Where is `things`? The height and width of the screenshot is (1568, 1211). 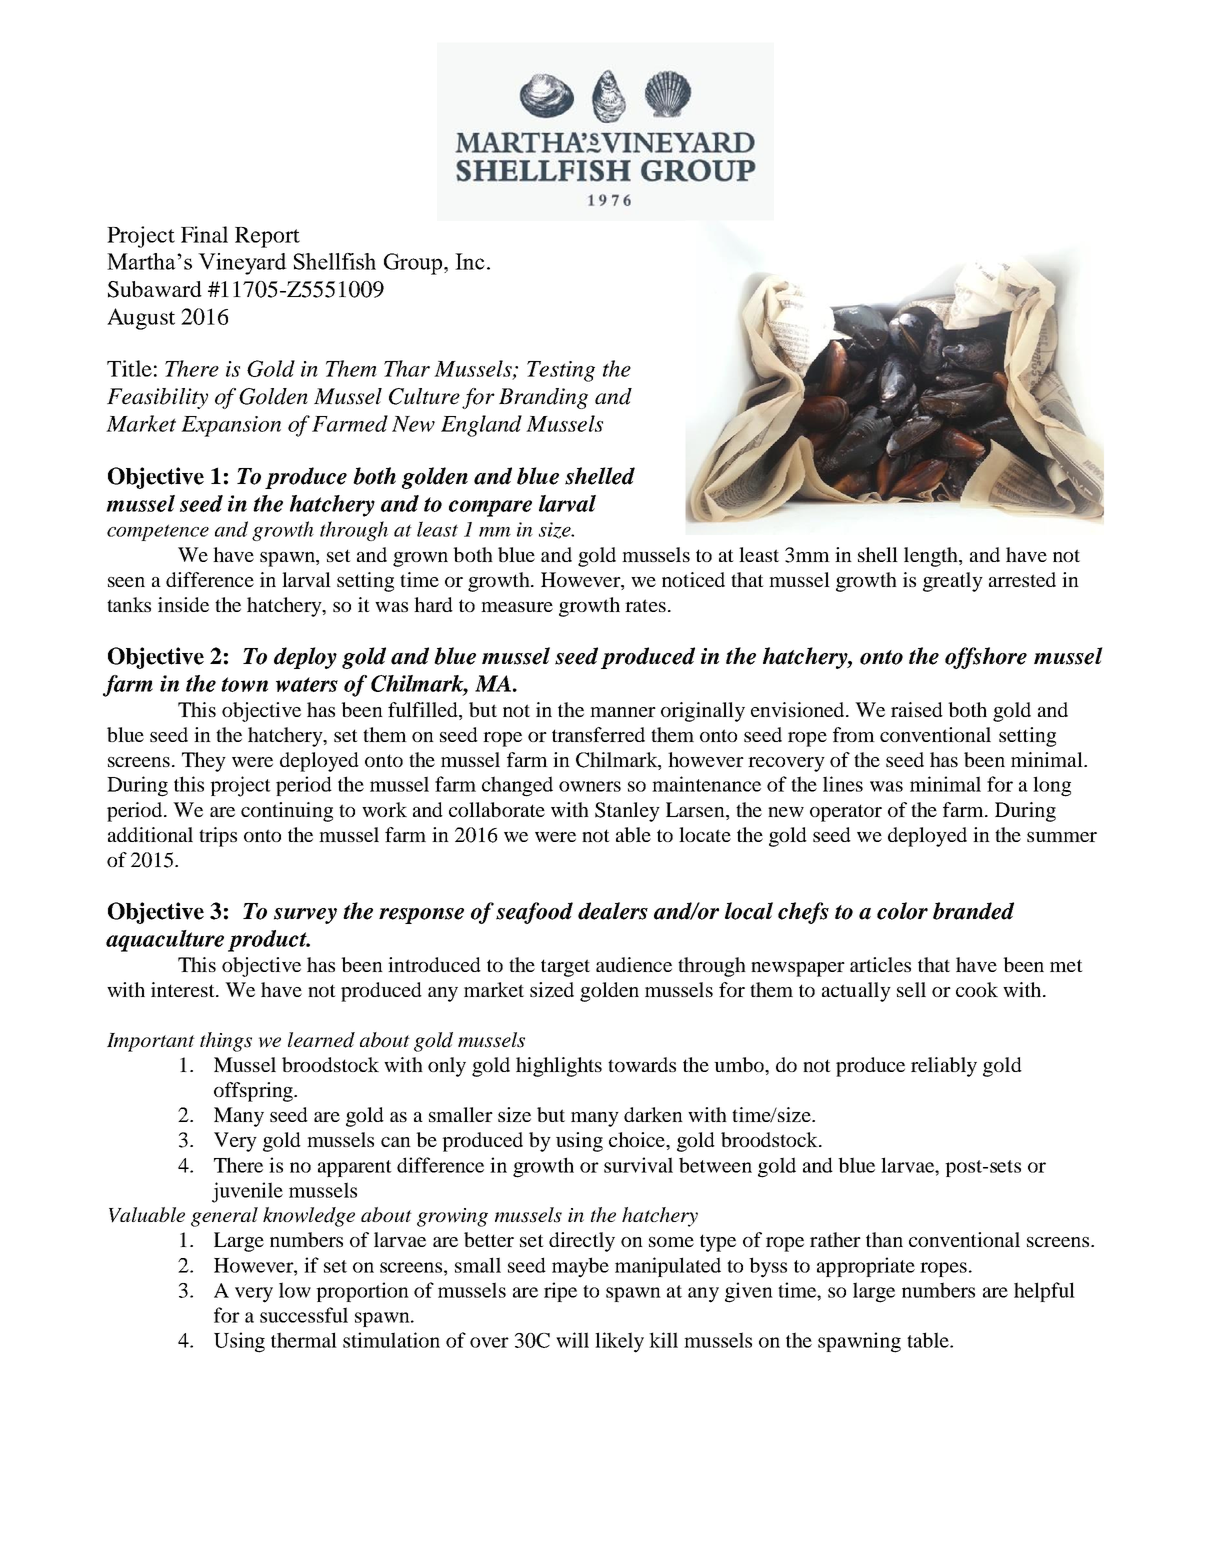 things is located at coordinates (226, 1042).
